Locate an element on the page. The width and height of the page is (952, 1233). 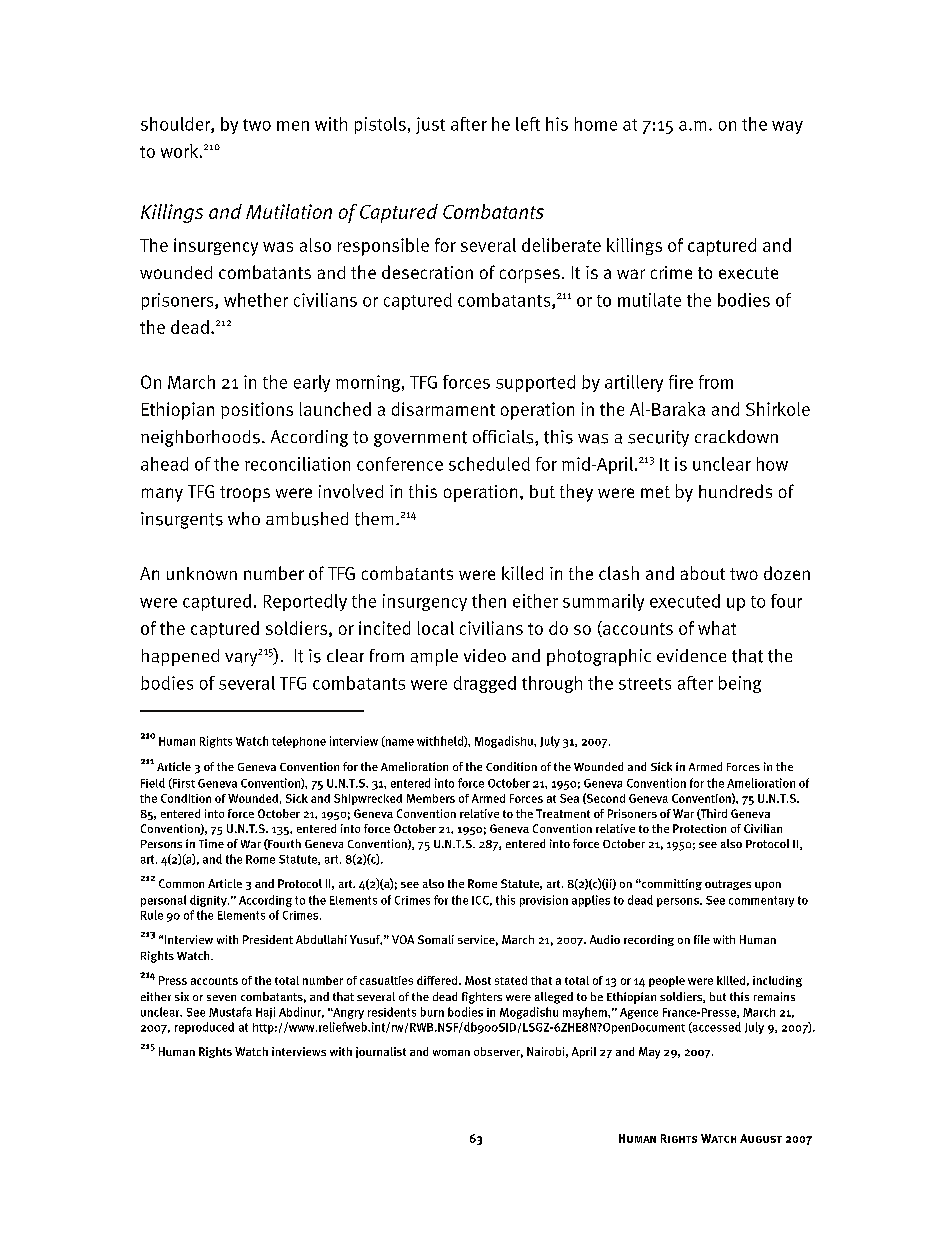
Members is located at coordinates (431, 798).
